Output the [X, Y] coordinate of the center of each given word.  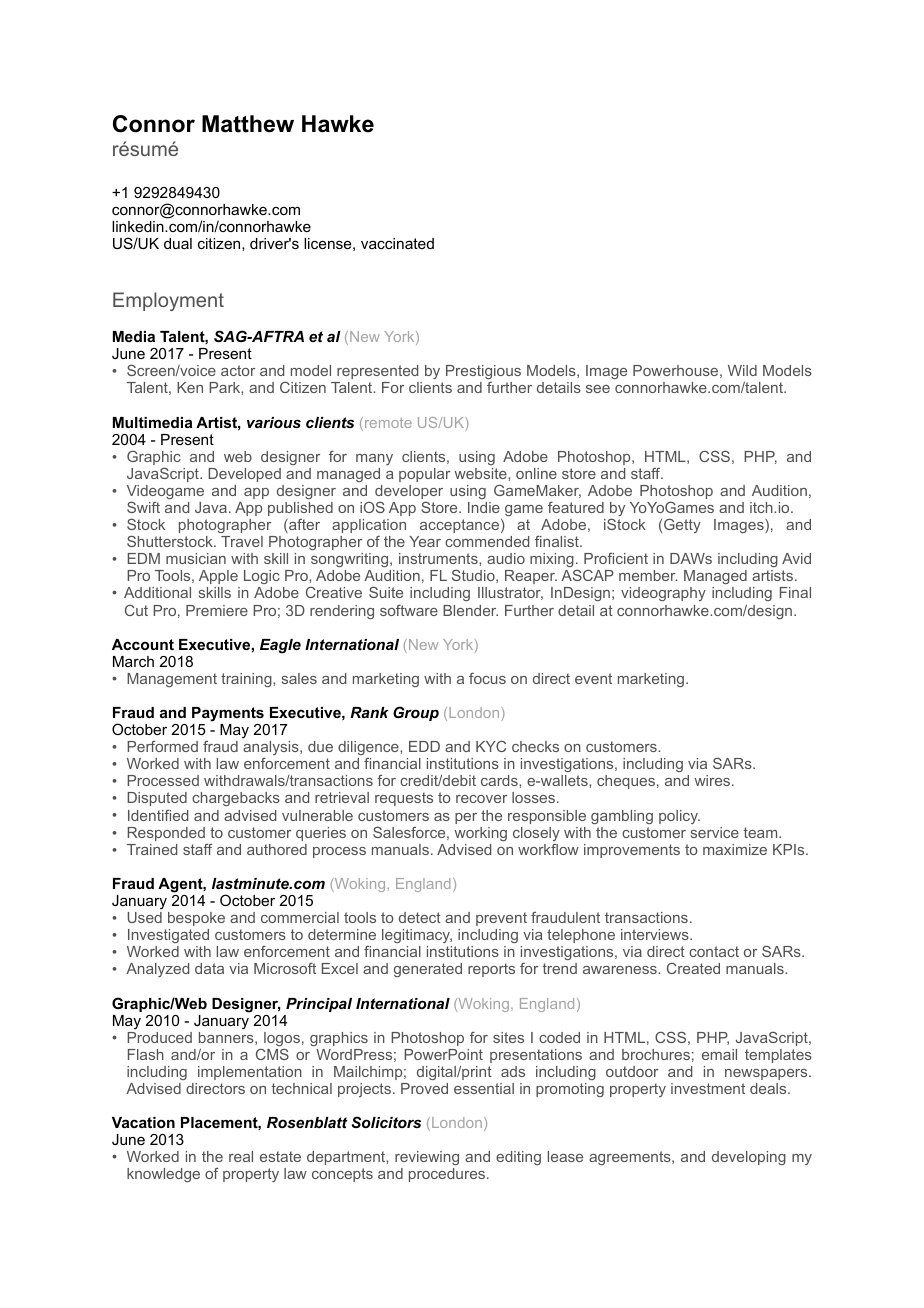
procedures [448, 1175]
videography [663, 594]
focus [487, 678]
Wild [742, 370]
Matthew [248, 124]
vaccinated [397, 243]
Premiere [217, 610]
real [241, 1156]
